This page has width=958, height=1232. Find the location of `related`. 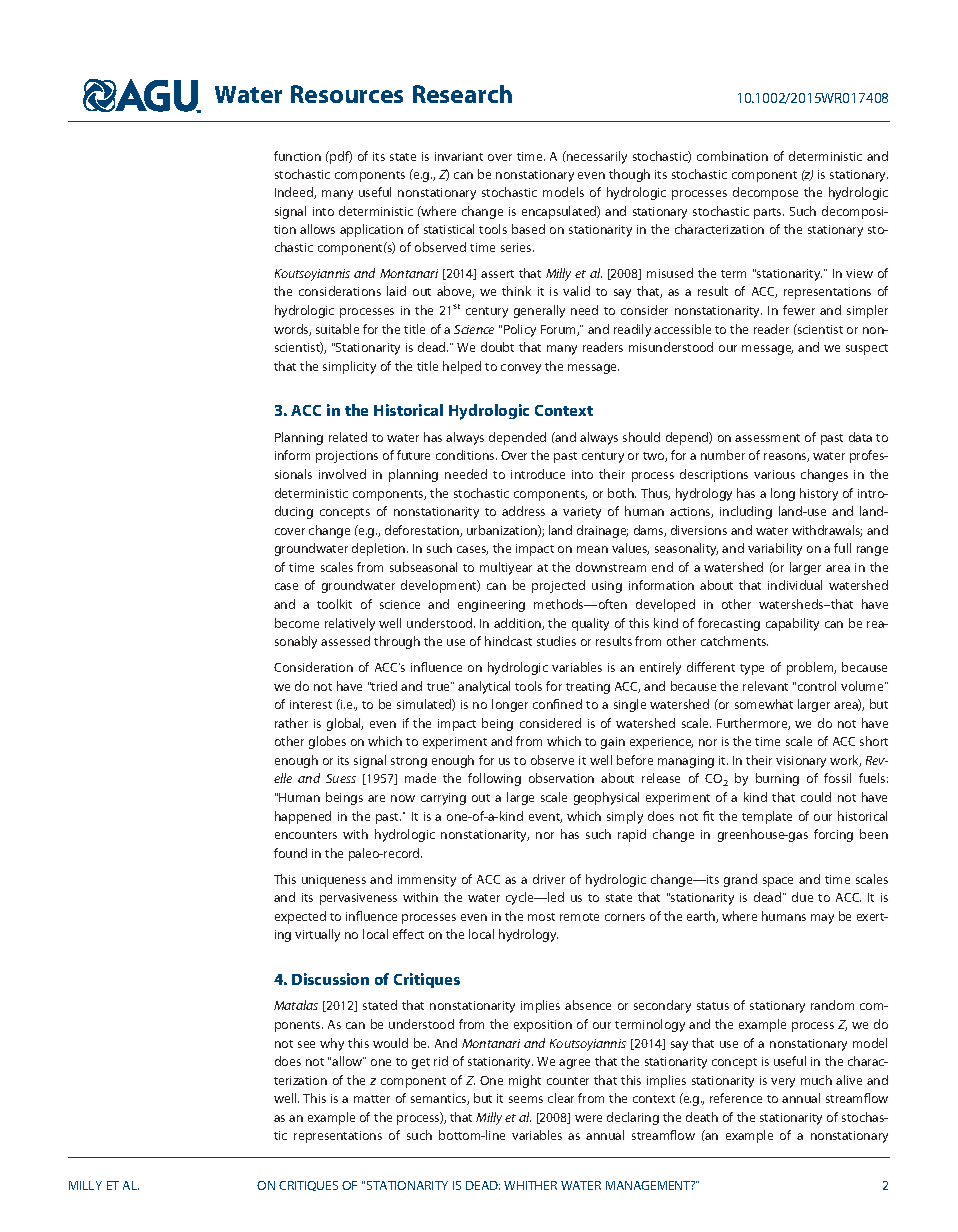

related is located at coordinates (348, 437).
